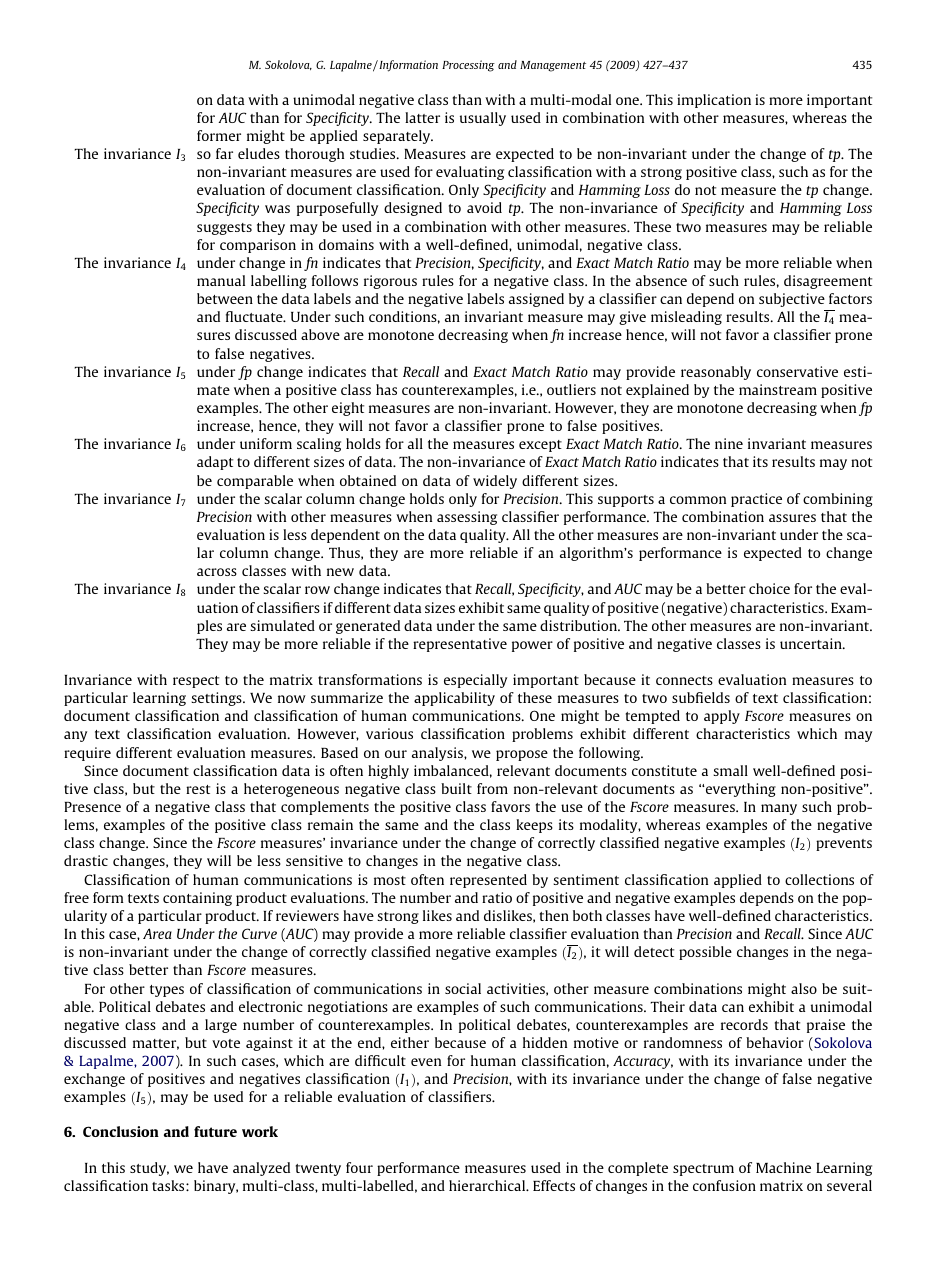  I want to click on implication, so click(714, 101).
